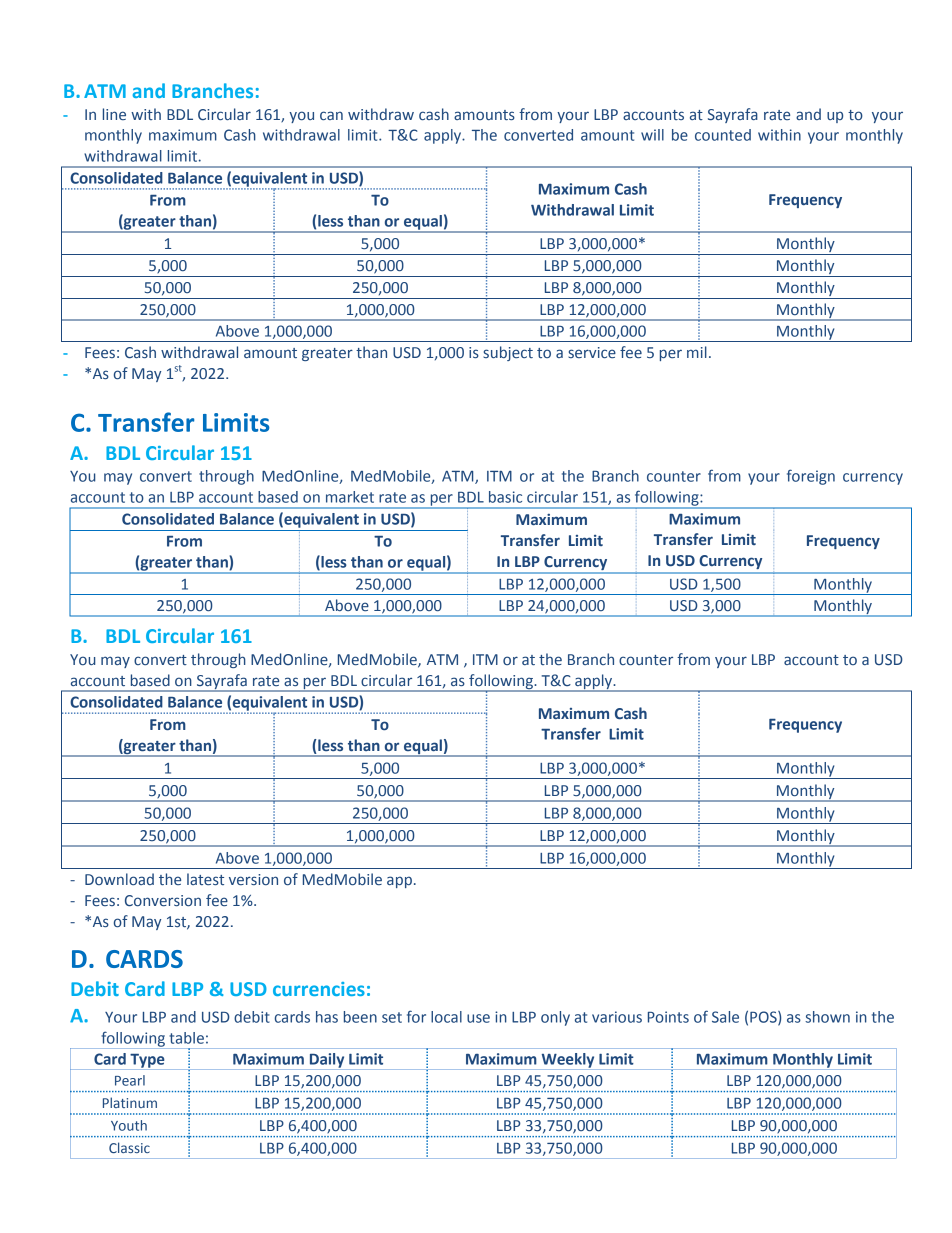 Image resolution: width=952 pixels, height=1233 pixels. Describe the element at coordinates (505, 497) in the document. I see `basic` at that location.
